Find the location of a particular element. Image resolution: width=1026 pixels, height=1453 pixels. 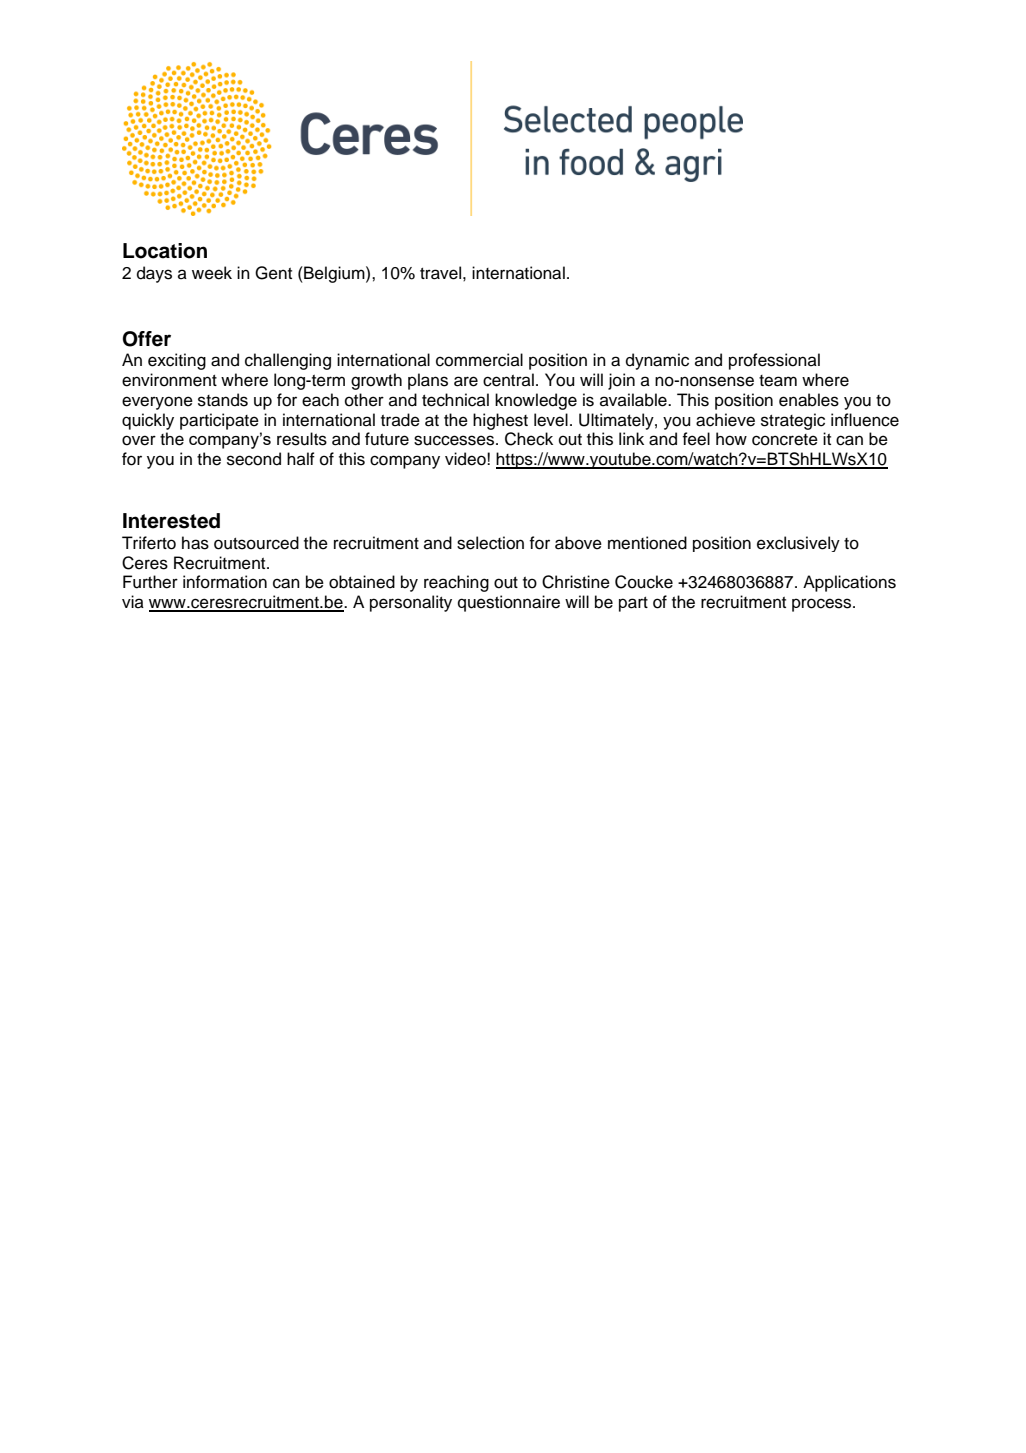

Gent is located at coordinates (273, 273).
